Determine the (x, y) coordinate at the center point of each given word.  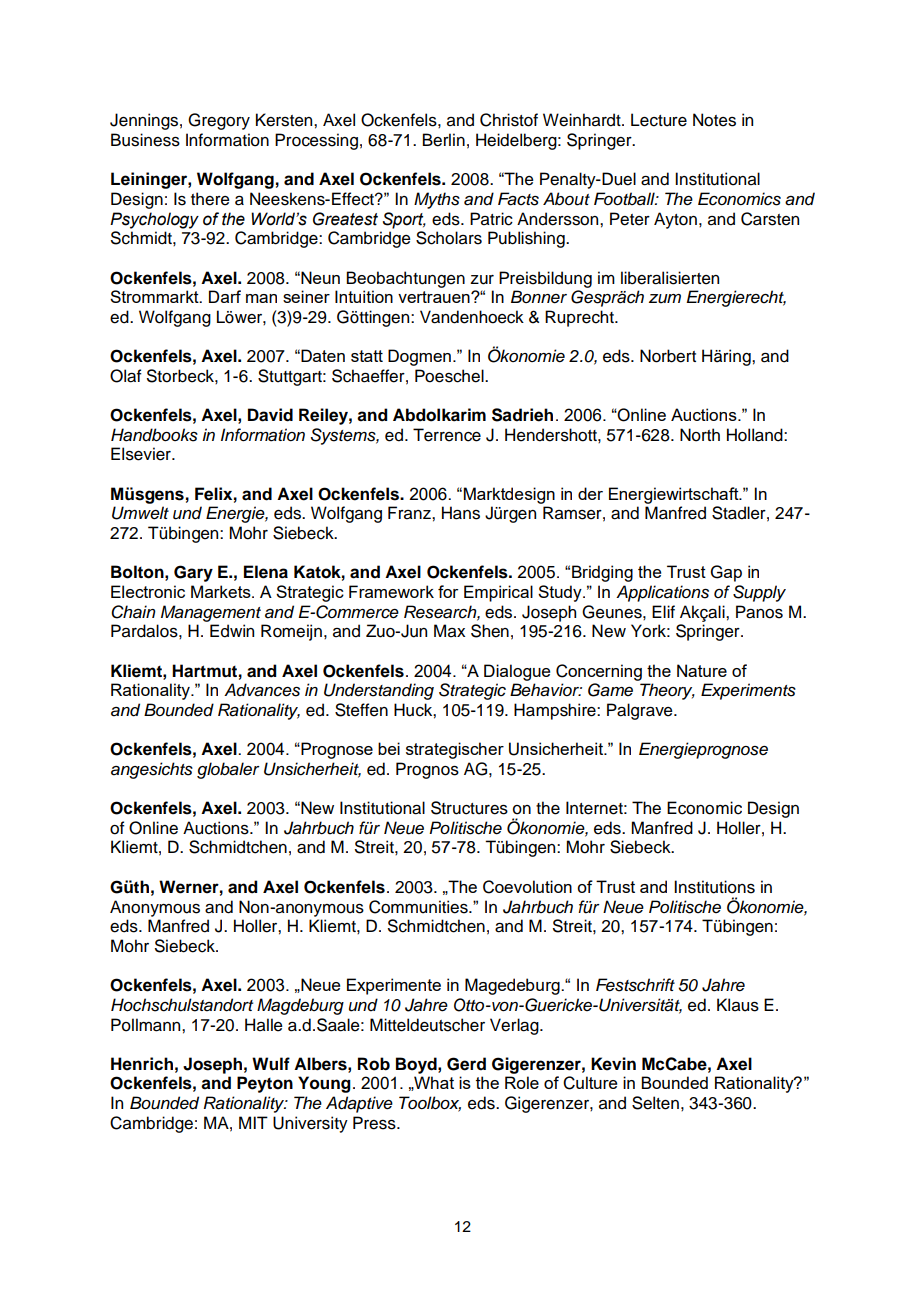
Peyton (265, 1084)
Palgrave (641, 711)
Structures (469, 808)
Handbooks (154, 435)
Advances (262, 690)
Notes (714, 120)
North (700, 435)
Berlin (444, 140)
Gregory (219, 121)
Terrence (447, 435)
